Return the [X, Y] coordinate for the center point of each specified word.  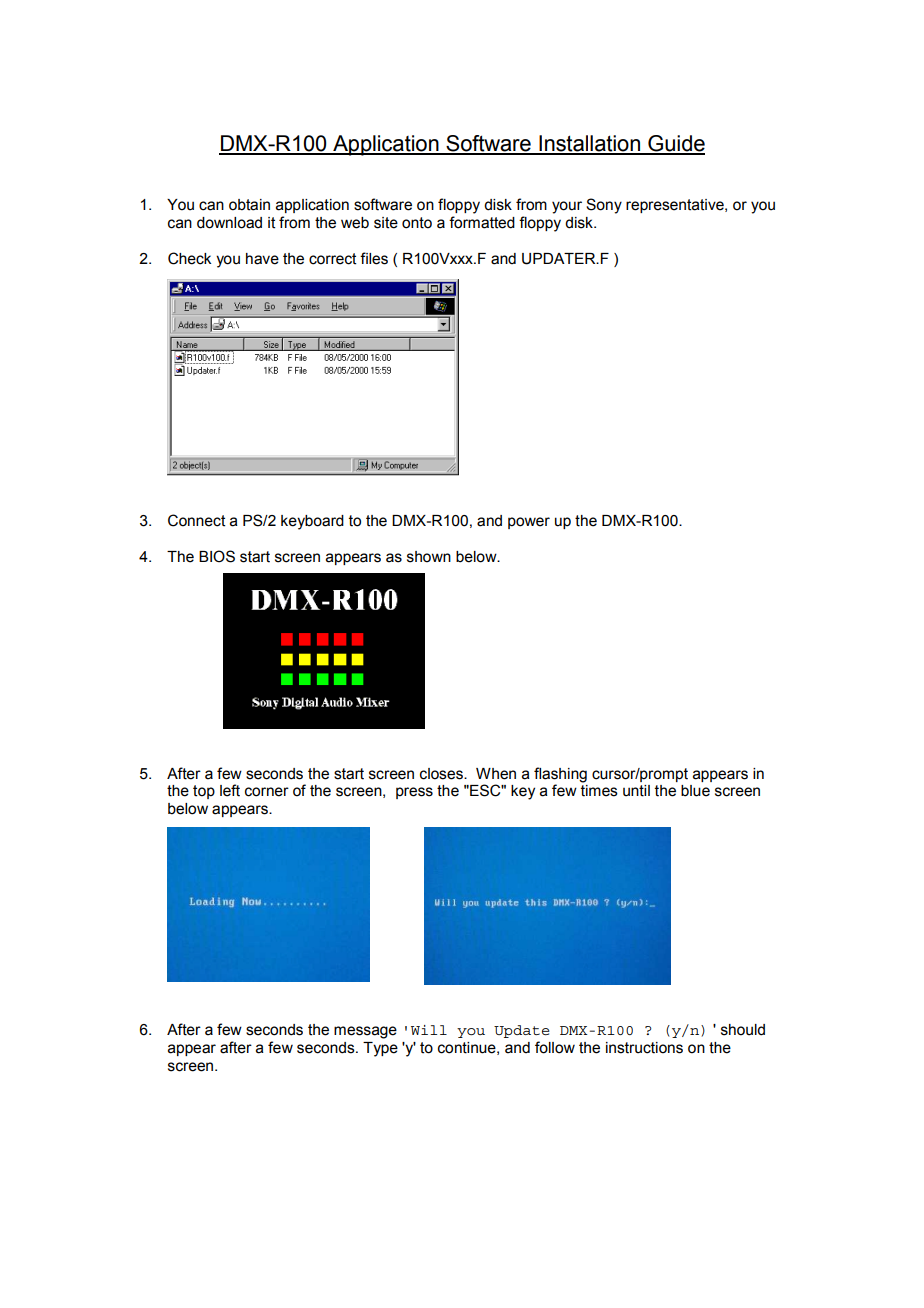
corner [267, 792]
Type [380, 1049]
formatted [482, 222]
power [529, 523]
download [229, 223]
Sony [604, 206]
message [365, 1032]
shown [429, 557]
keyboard [312, 522]
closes [442, 774]
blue [695, 791]
